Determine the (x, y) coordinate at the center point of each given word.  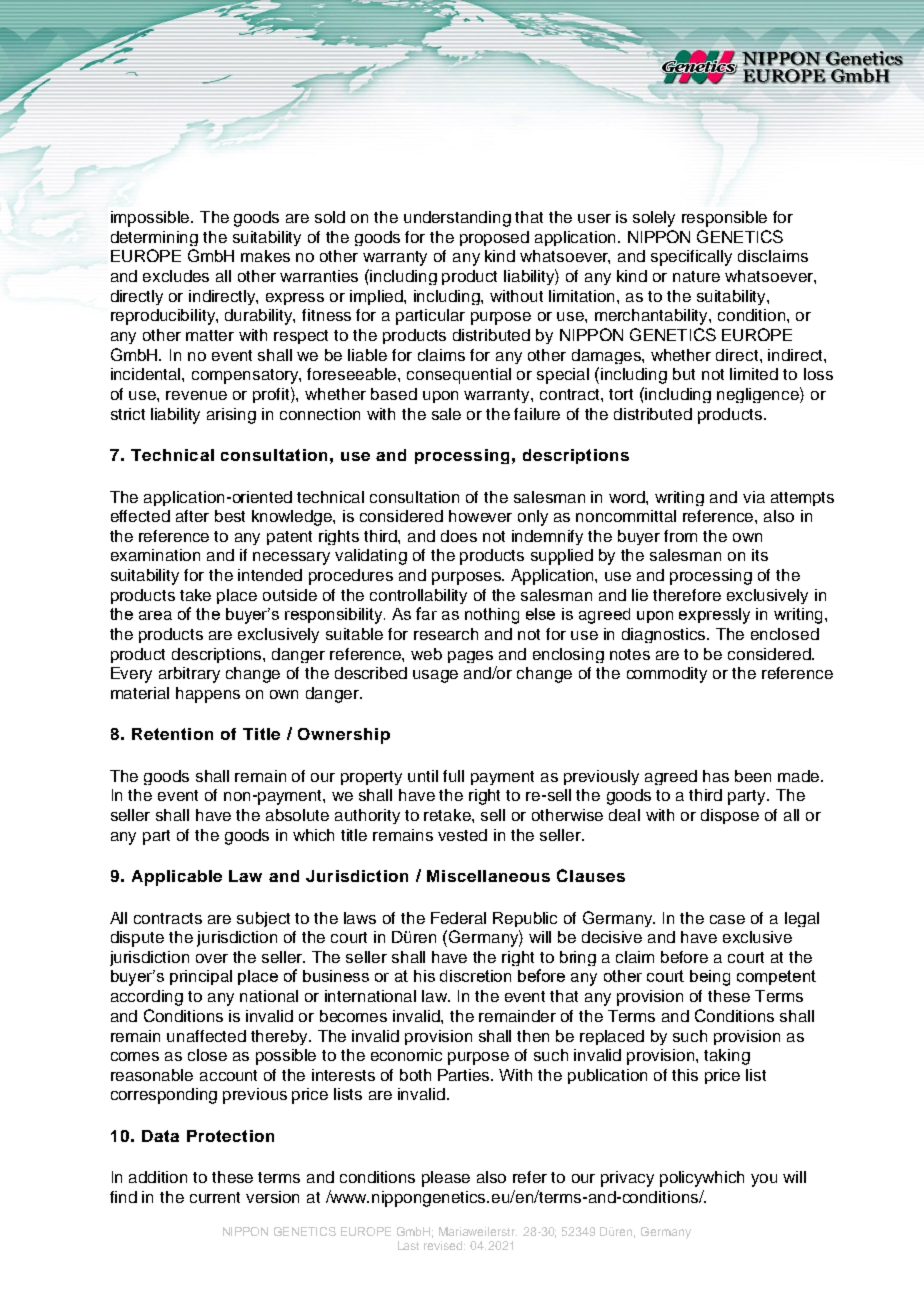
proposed (494, 238)
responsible (724, 219)
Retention (172, 734)
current (215, 1197)
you (764, 1180)
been (753, 776)
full (453, 776)
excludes (176, 276)
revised (444, 1245)
